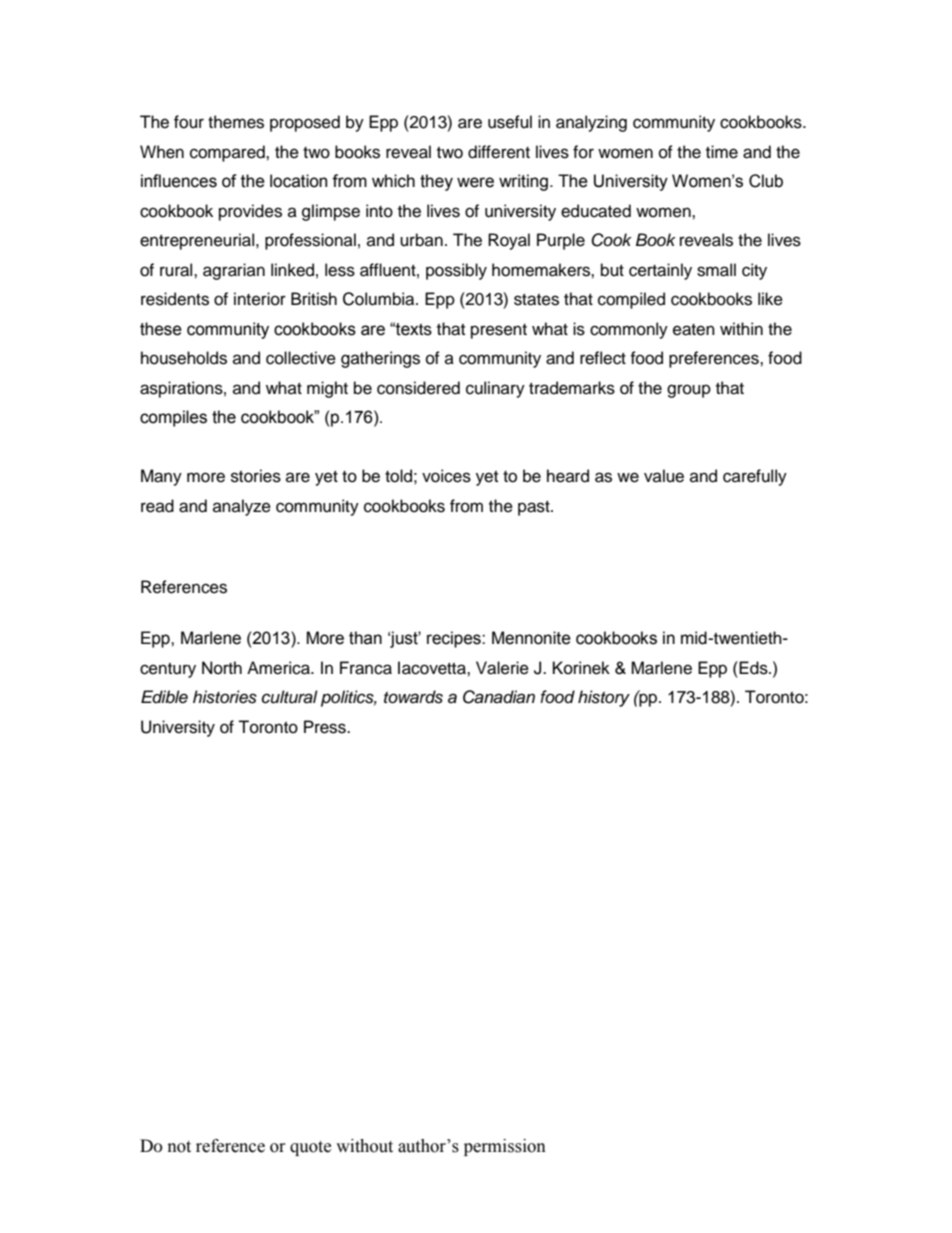 The image size is (952, 1233). Describe the element at coordinates (604, 698) in the screenshot. I see `history` at that location.
